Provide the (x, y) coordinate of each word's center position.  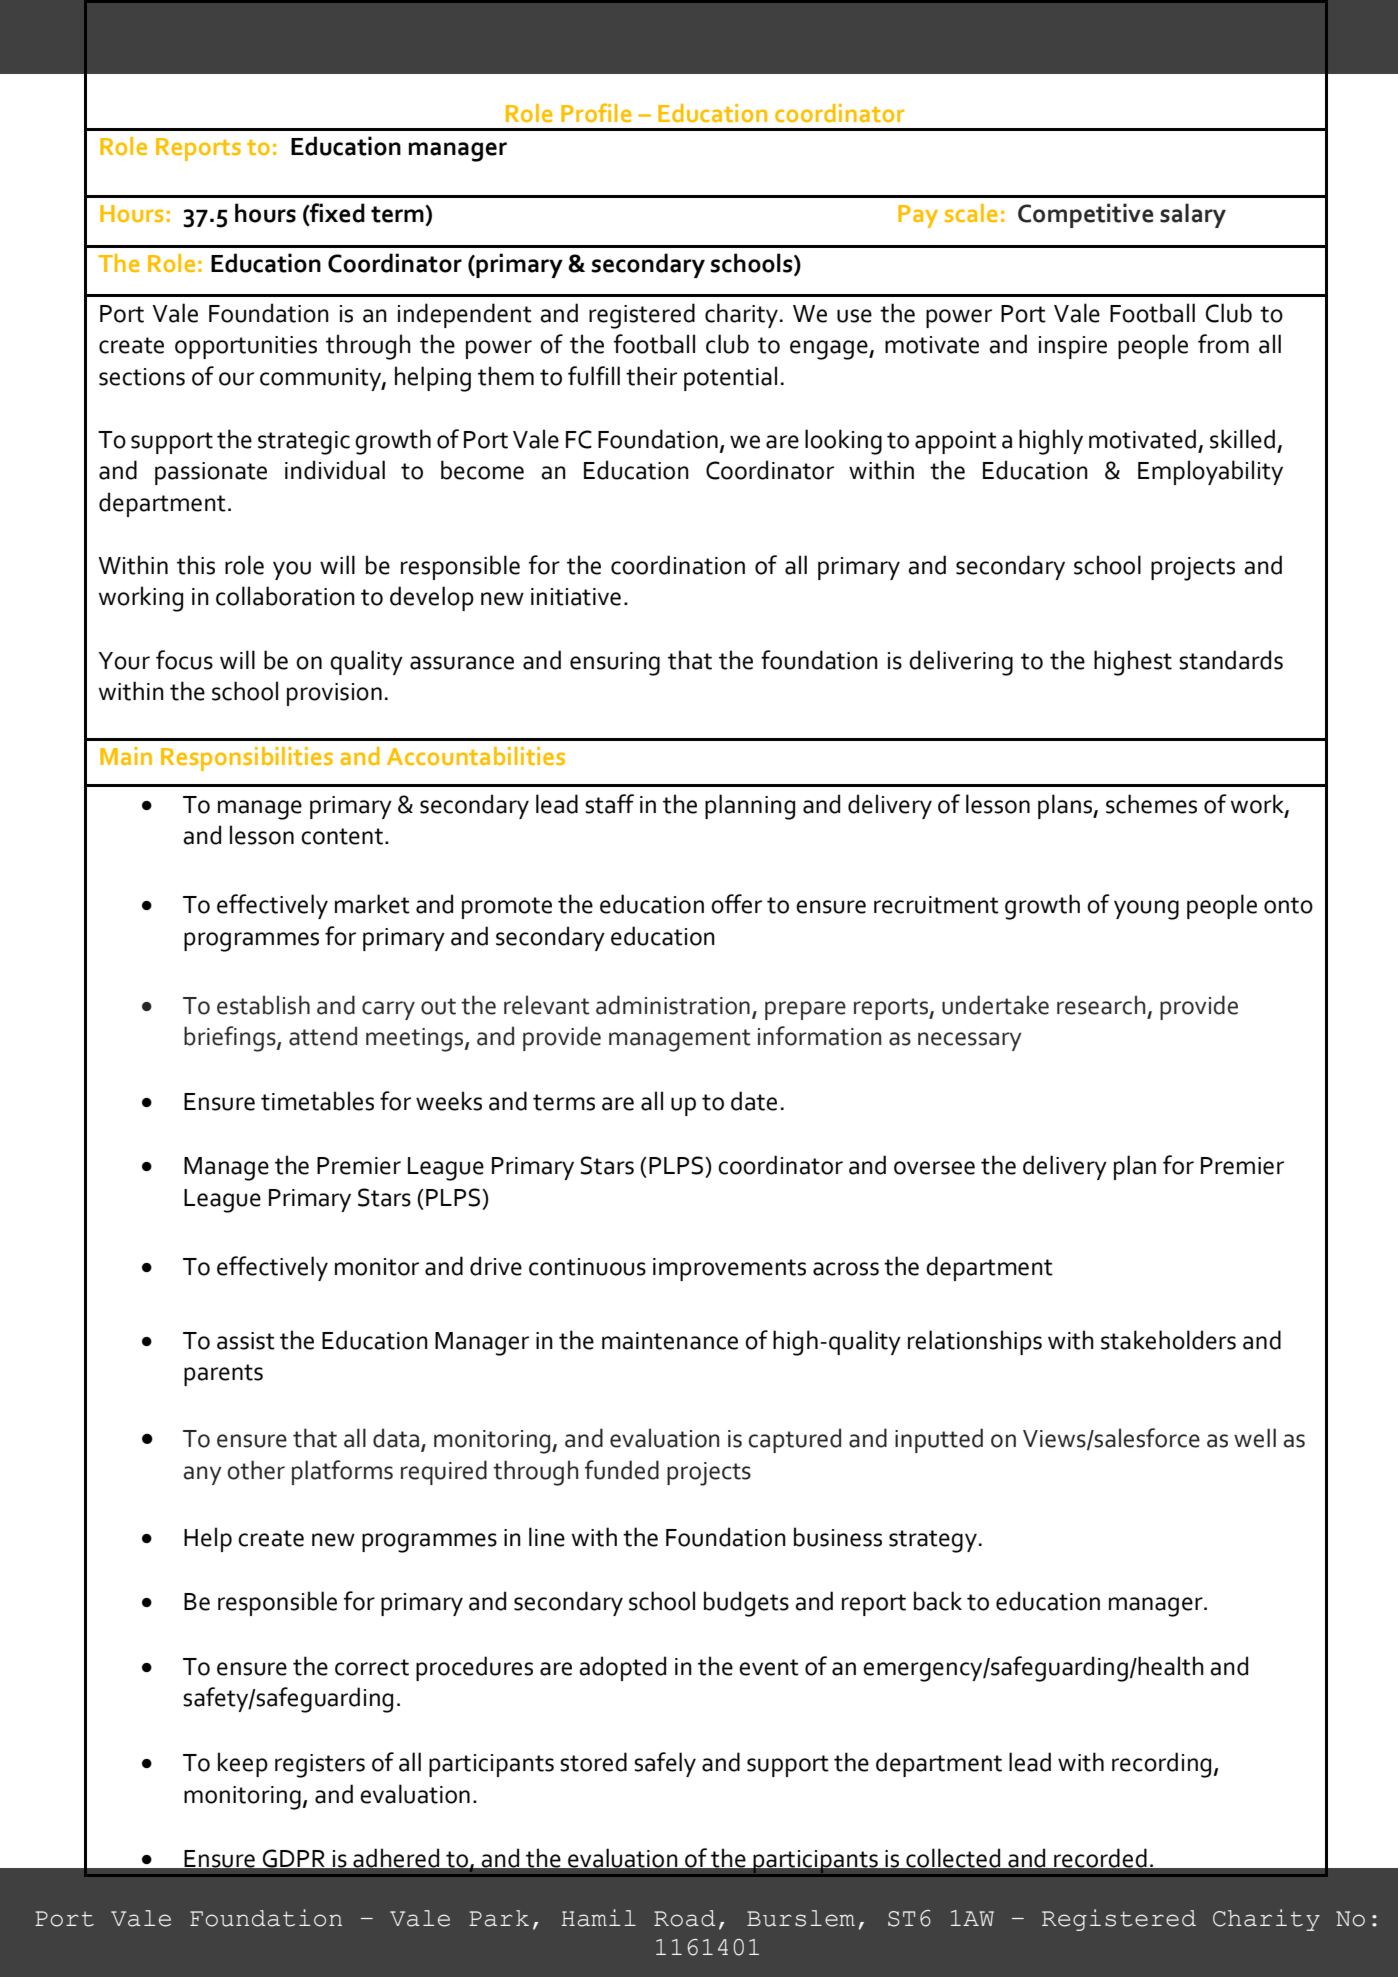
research (1101, 1005)
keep (243, 1764)
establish (263, 1005)
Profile (596, 112)
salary (1193, 215)
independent (465, 315)
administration (673, 1005)
